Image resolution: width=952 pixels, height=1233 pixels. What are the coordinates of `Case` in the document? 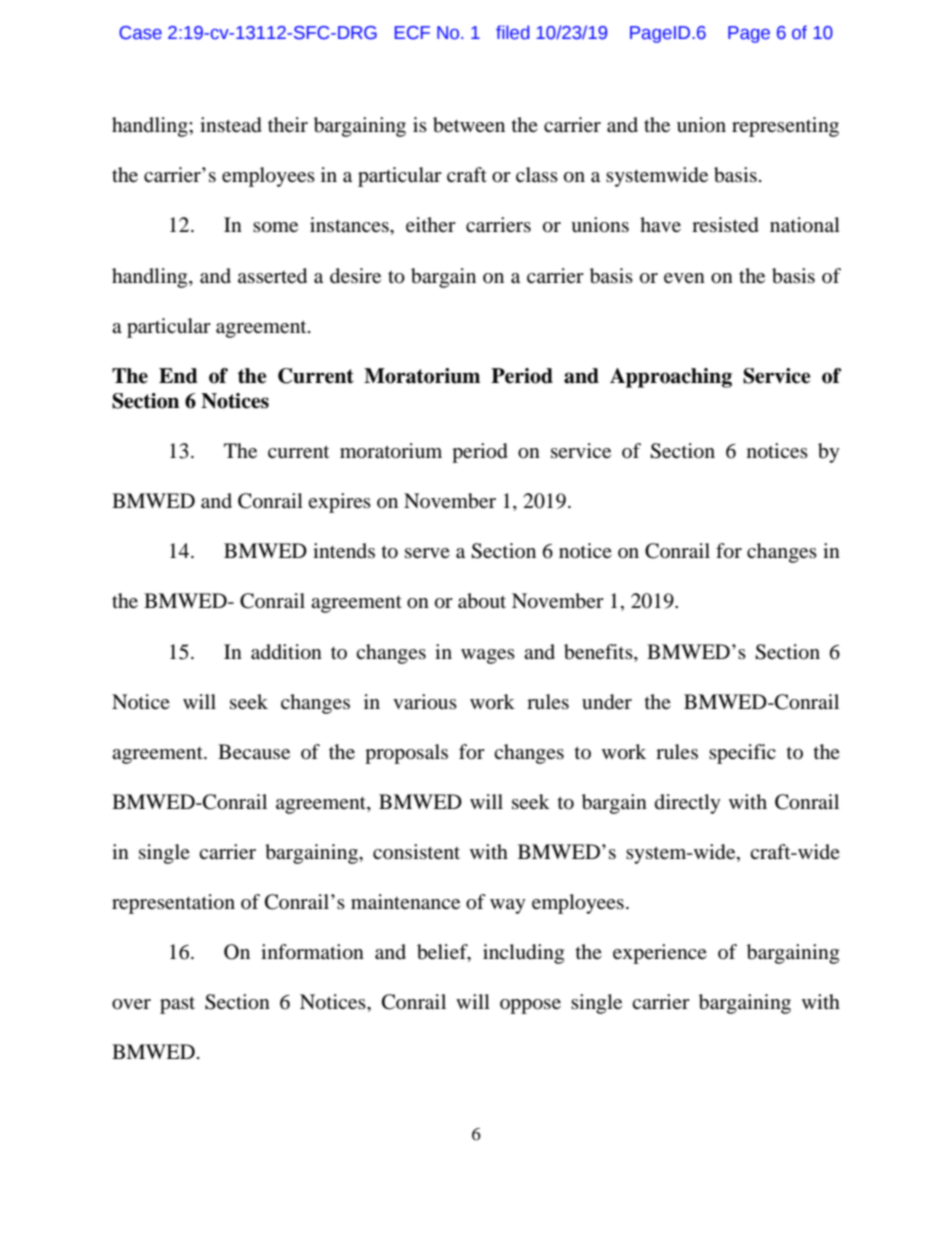 It's located at (140, 33).
